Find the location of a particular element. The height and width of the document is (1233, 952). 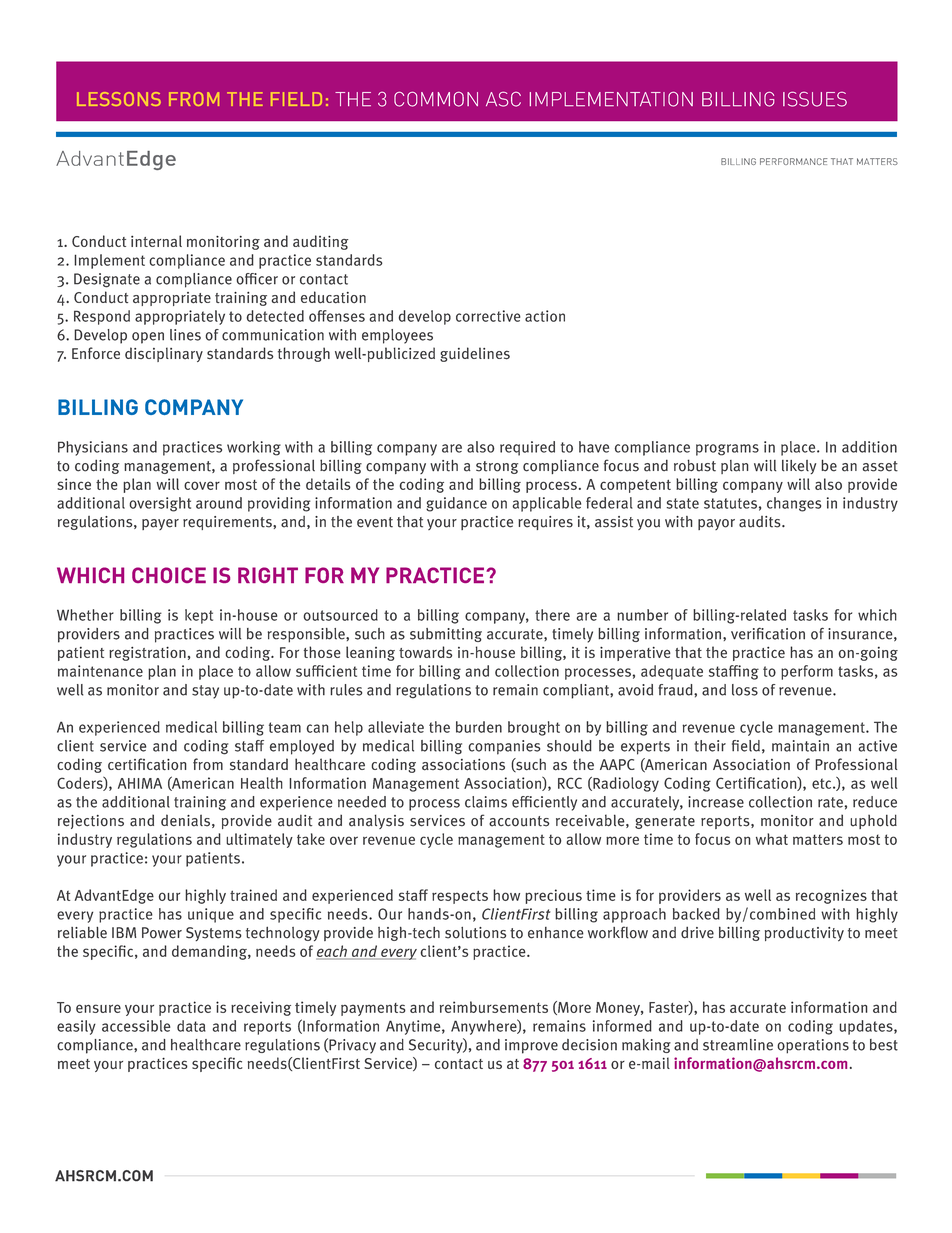

ISSUES is located at coordinates (815, 99).
